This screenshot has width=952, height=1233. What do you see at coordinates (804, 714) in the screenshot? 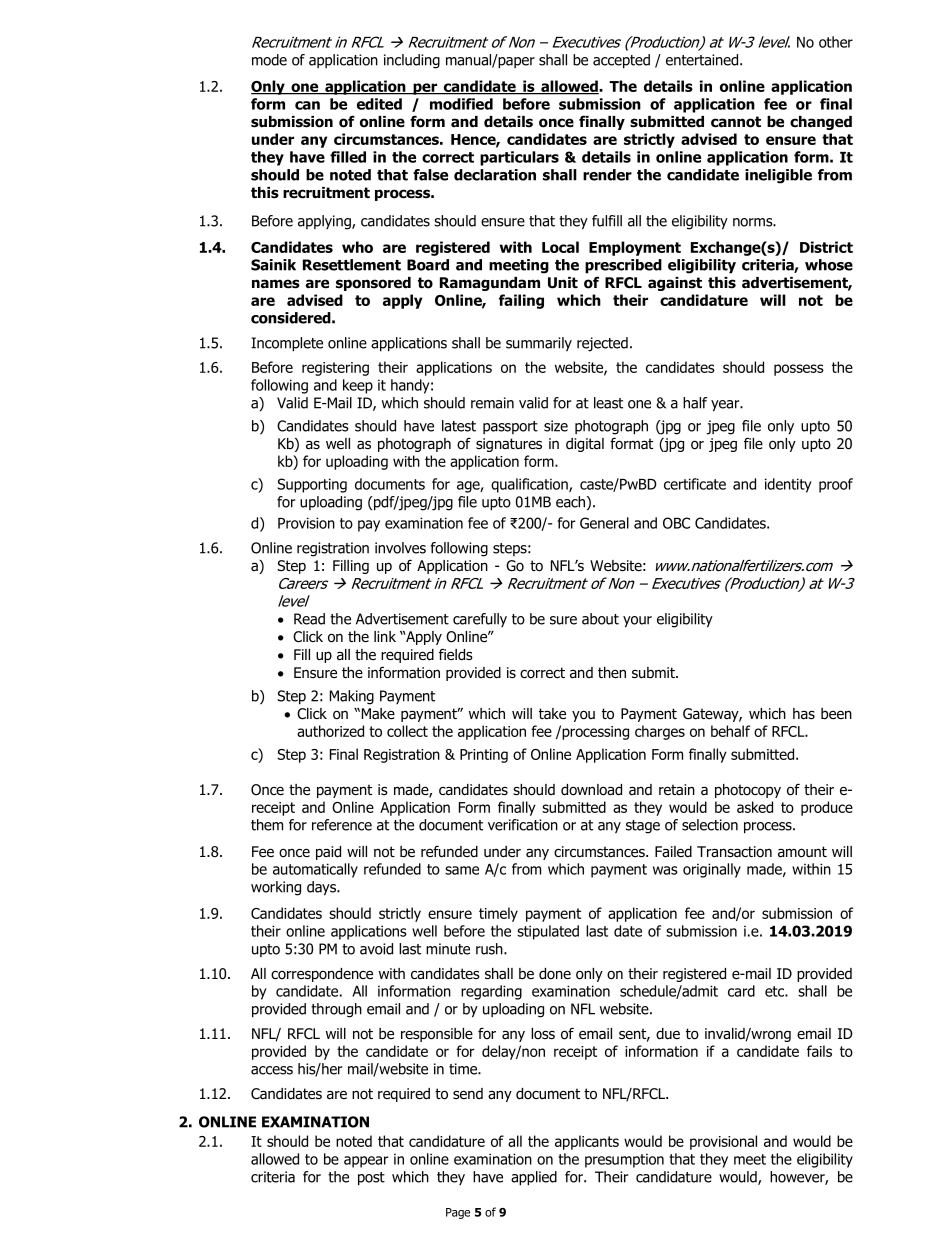
I see `has` at bounding box center [804, 714].
